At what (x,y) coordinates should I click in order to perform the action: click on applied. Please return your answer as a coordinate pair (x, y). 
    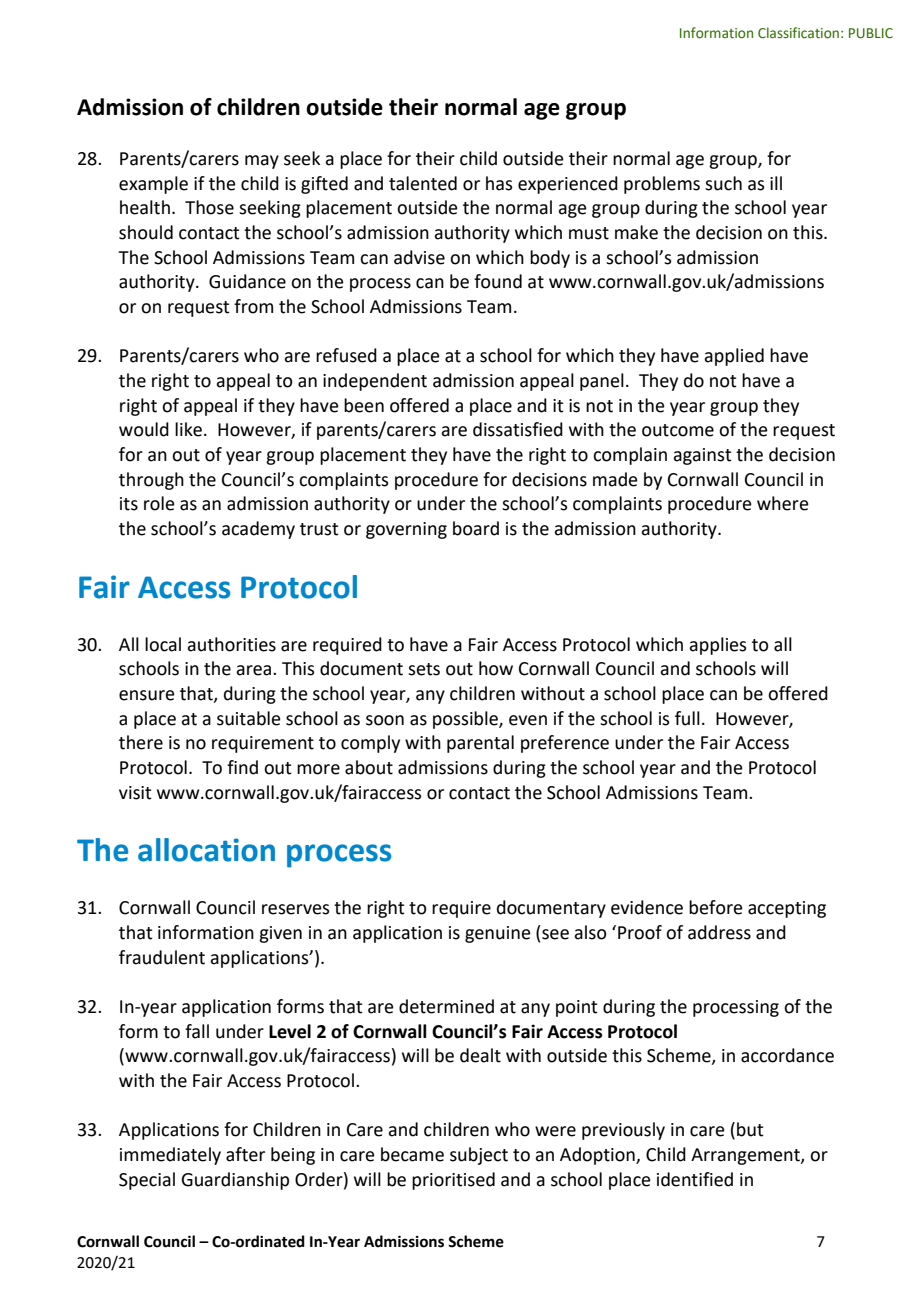
    Looking at the image, I should click on (734, 357).
